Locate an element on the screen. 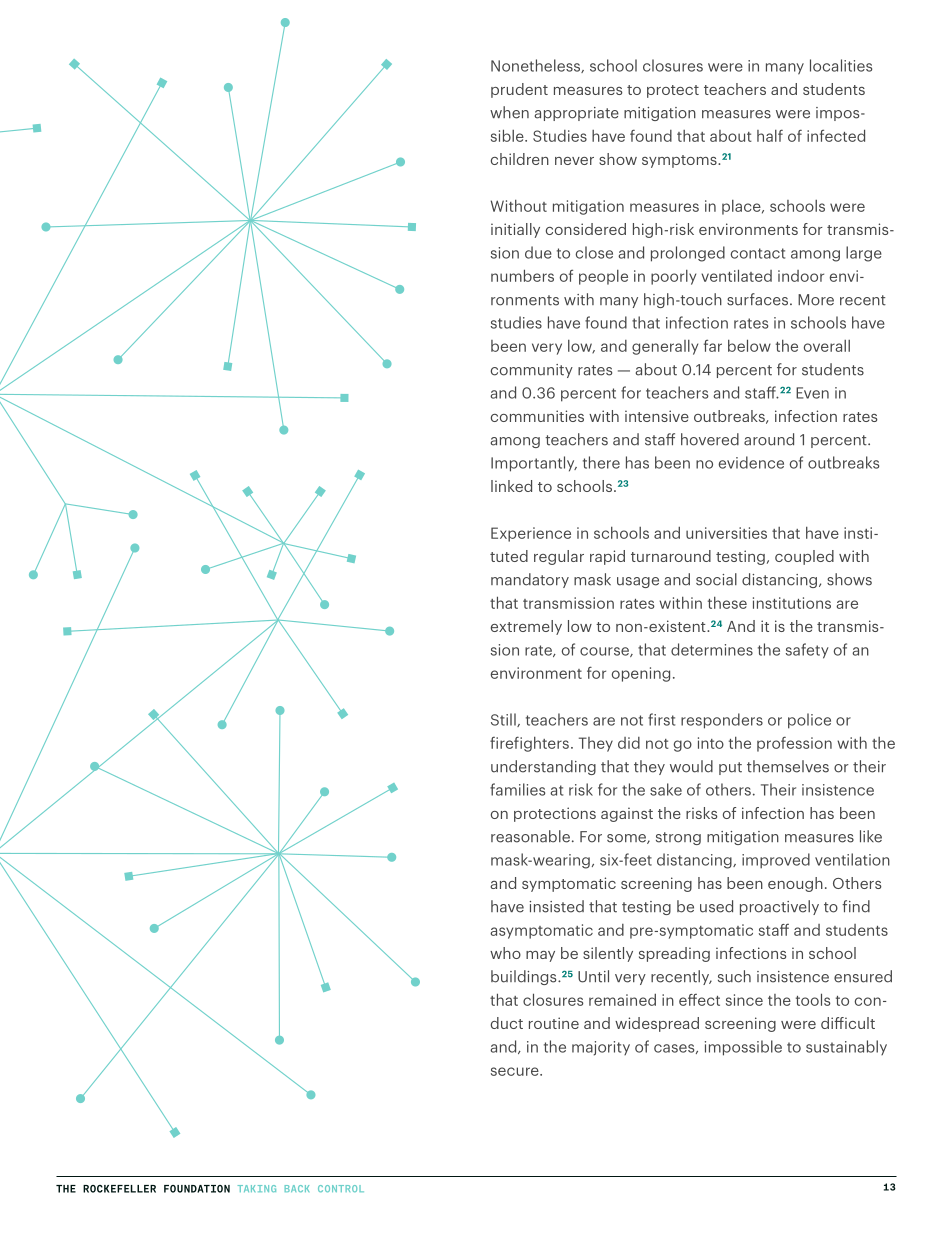 This screenshot has width=952, height=1233. when is located at coordinates (509, 112).
